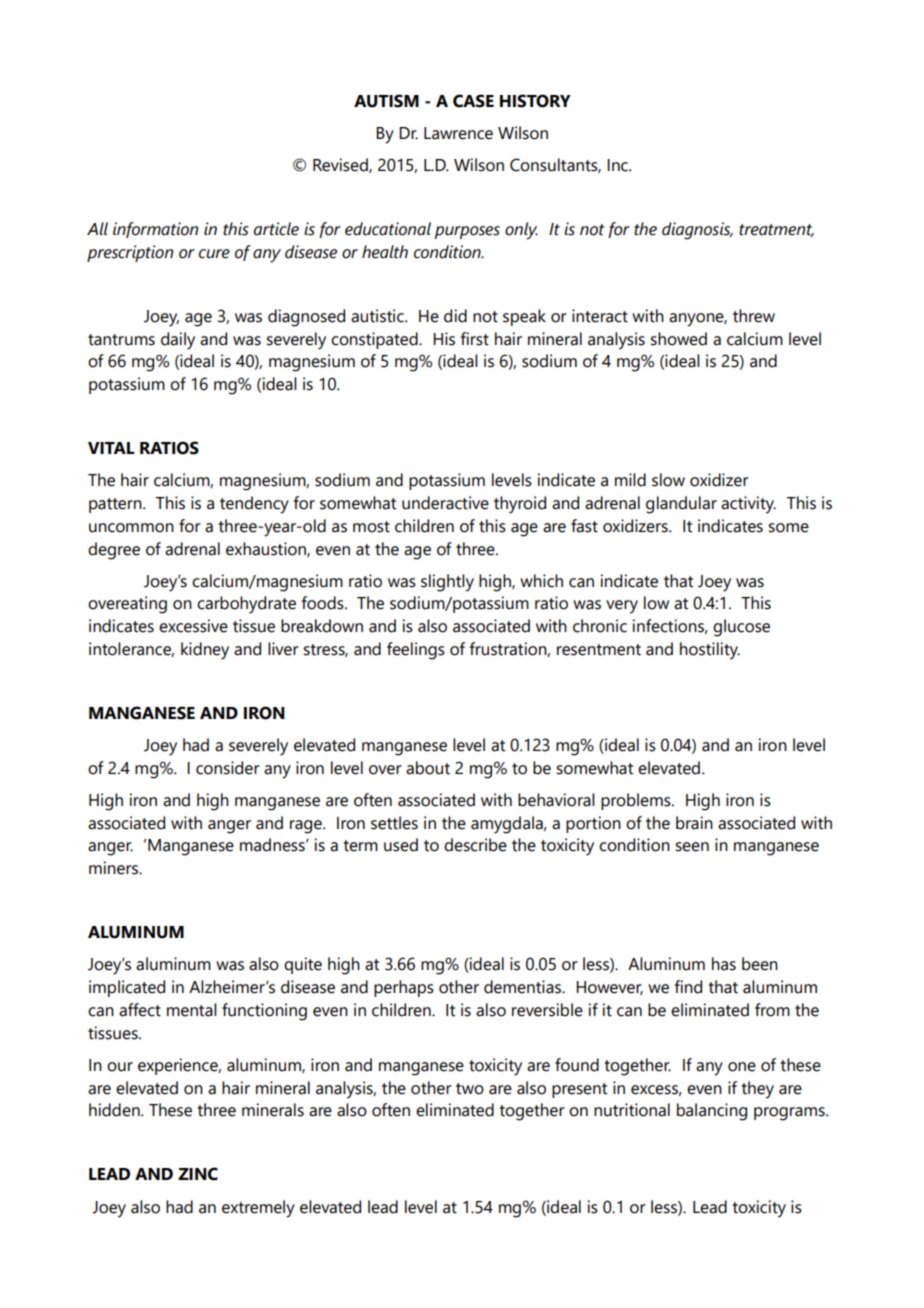 This image has width=924, height=1308. I want to click on pattern, so click(116, 505).
